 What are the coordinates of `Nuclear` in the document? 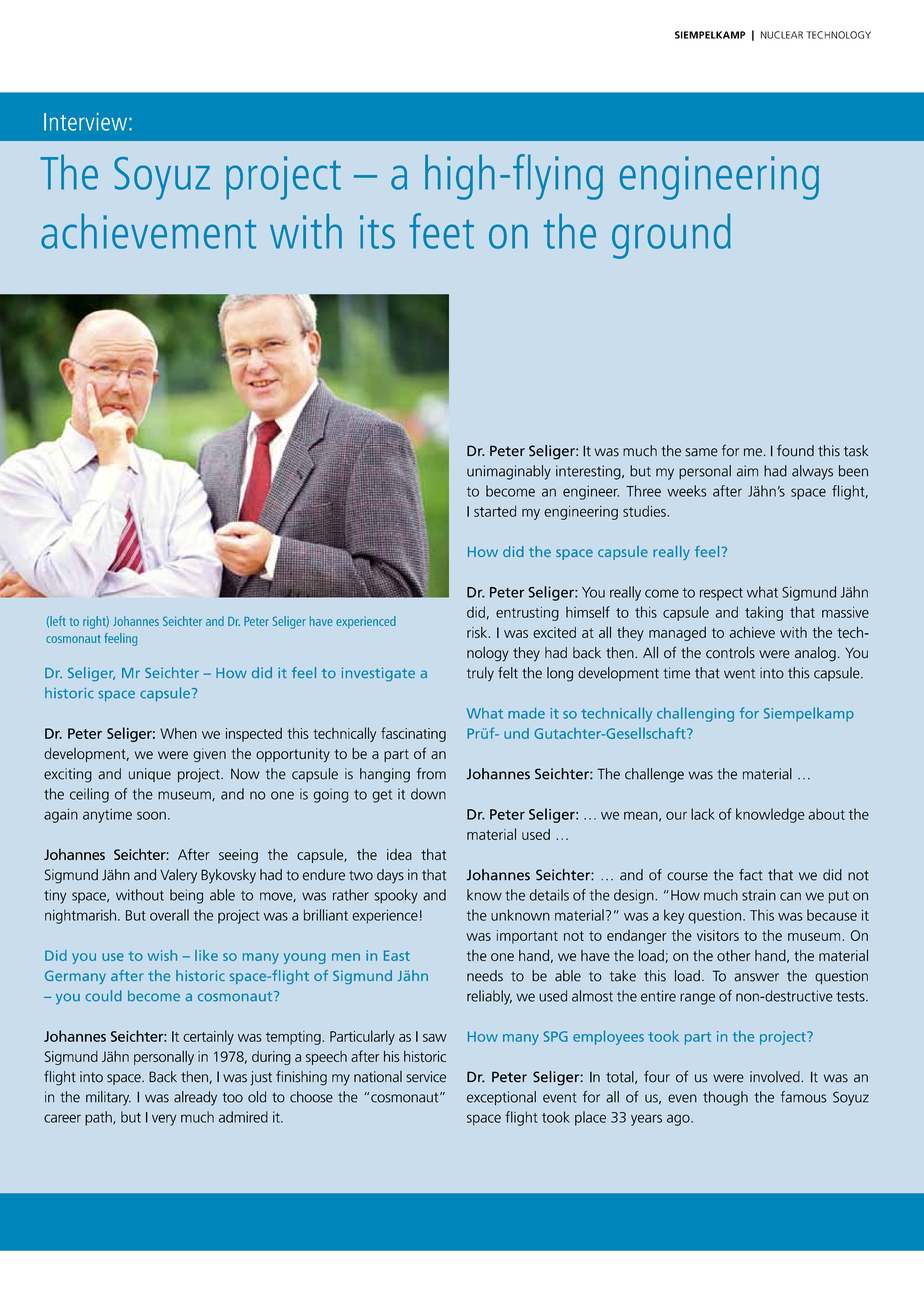 It's located at (782, 35).
